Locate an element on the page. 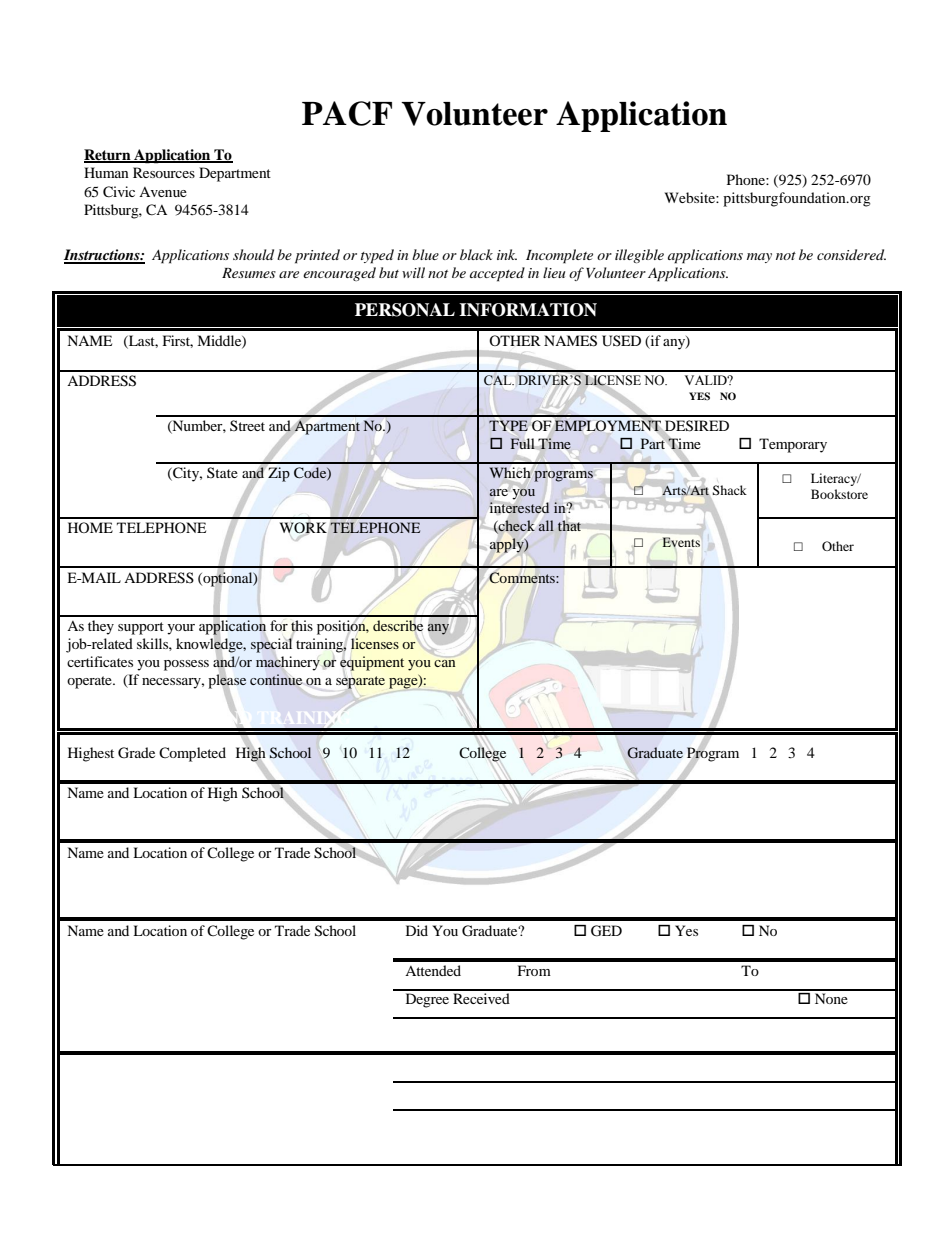 The height and width of the page is (1233, 952). Resources is located at coordinates (164, 172).
